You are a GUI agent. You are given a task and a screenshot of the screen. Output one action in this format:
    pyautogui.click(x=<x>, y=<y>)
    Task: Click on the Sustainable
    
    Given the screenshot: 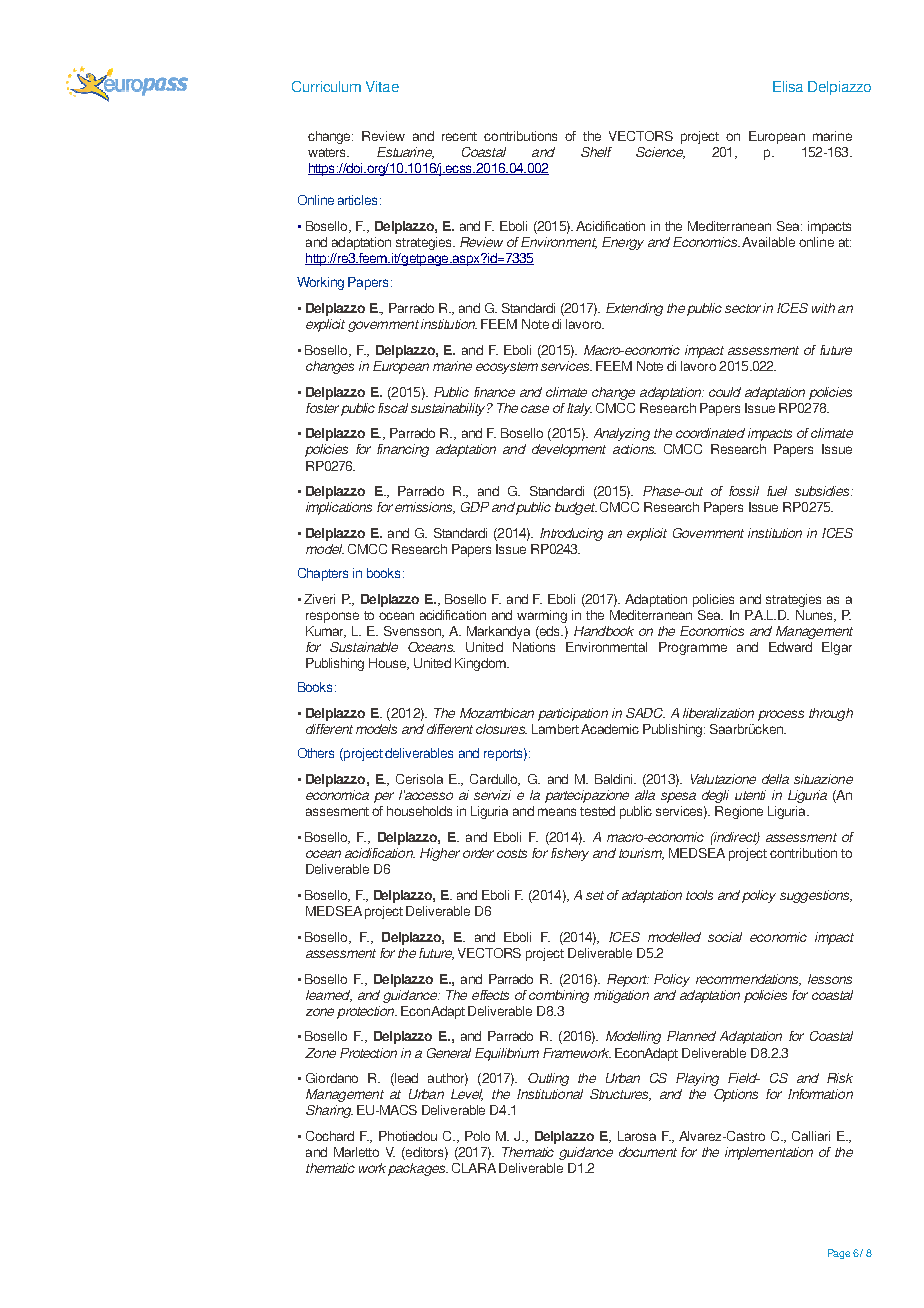 What is the action you would take?
    pyautogui.click(x=364, y=647)
